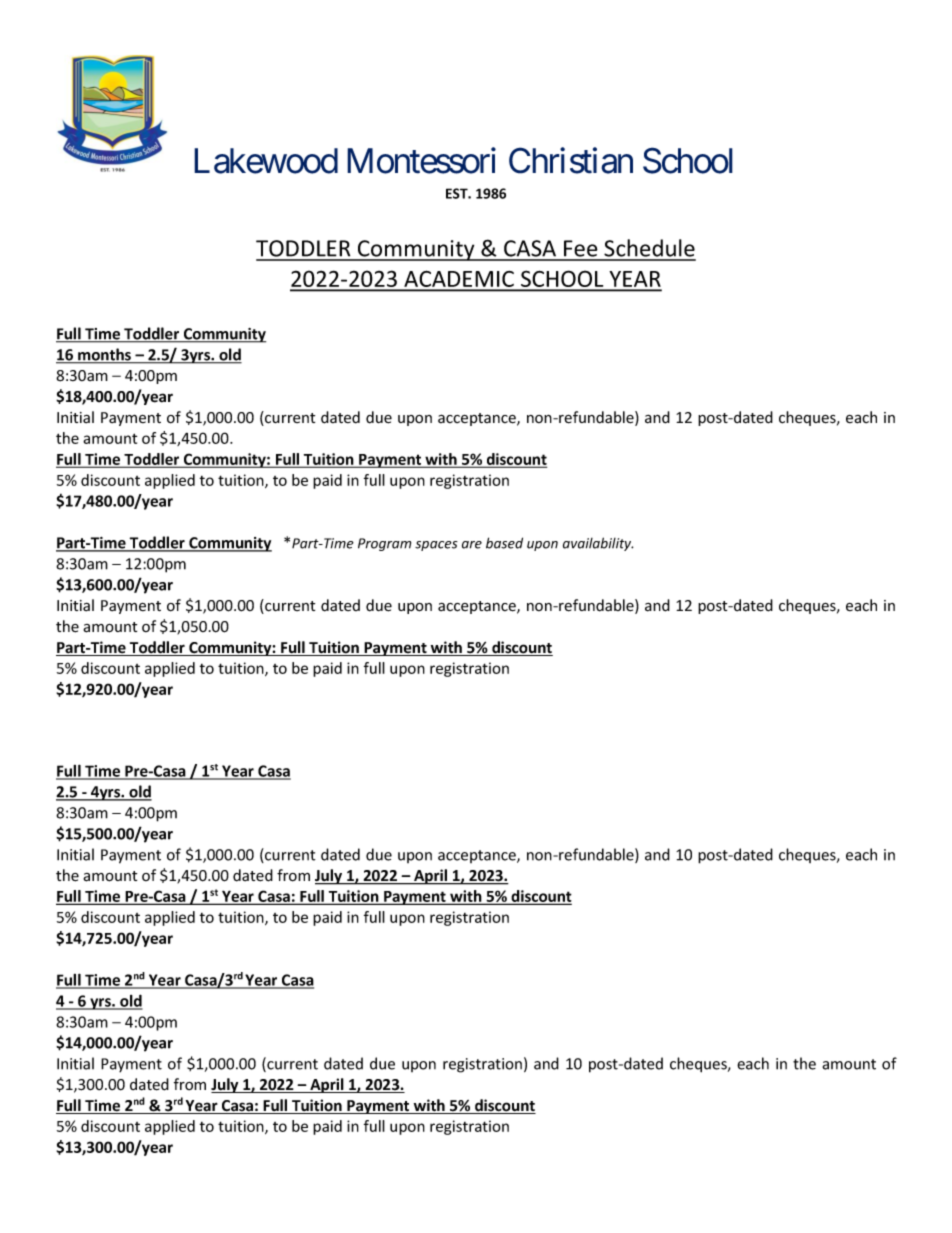  What do you see at coordinates (266, 161) in the screenshot?
I see `Lakewood` at bounding box center [266, 161].
